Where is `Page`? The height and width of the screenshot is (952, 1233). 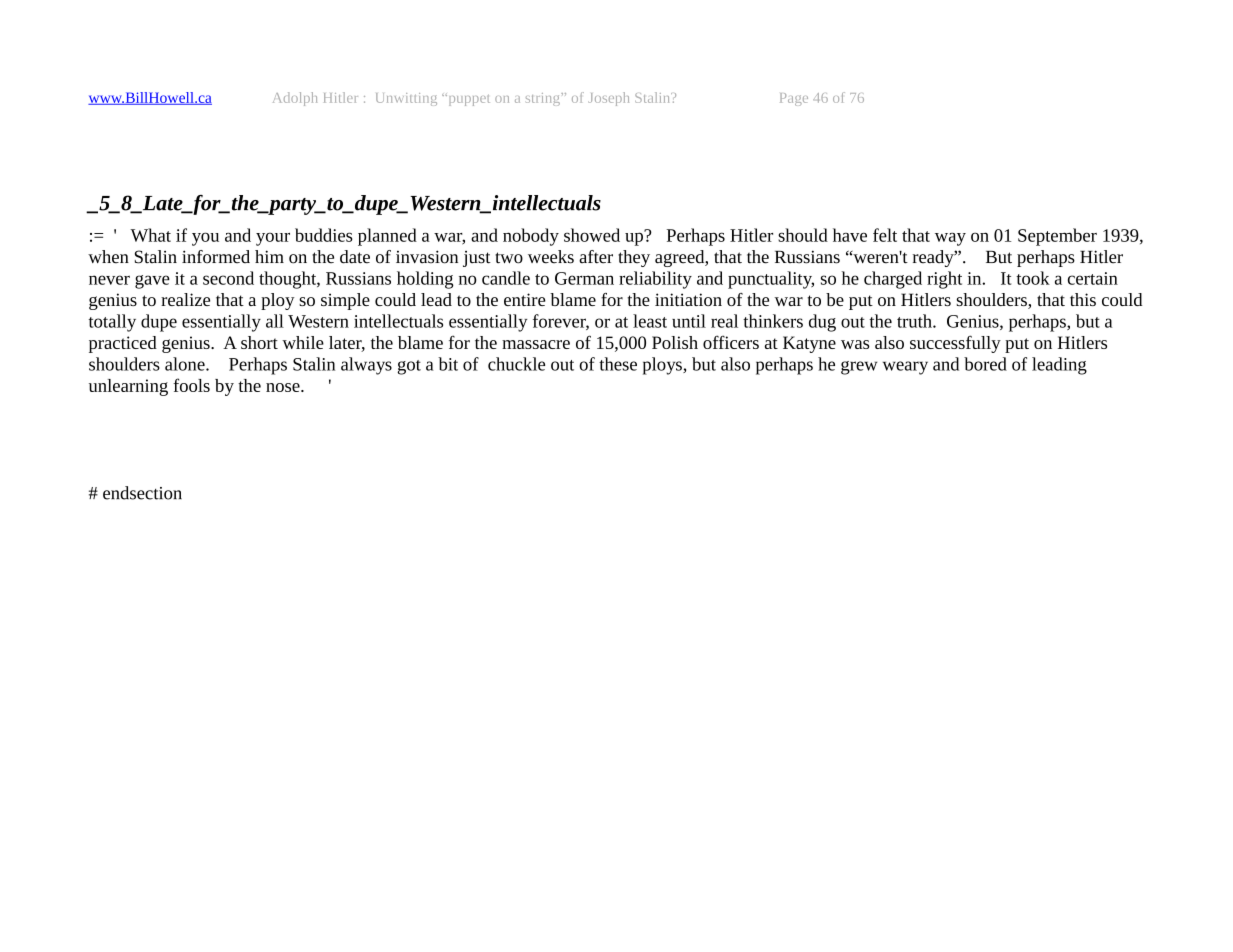 Page is located at coordinates (794, 99).
